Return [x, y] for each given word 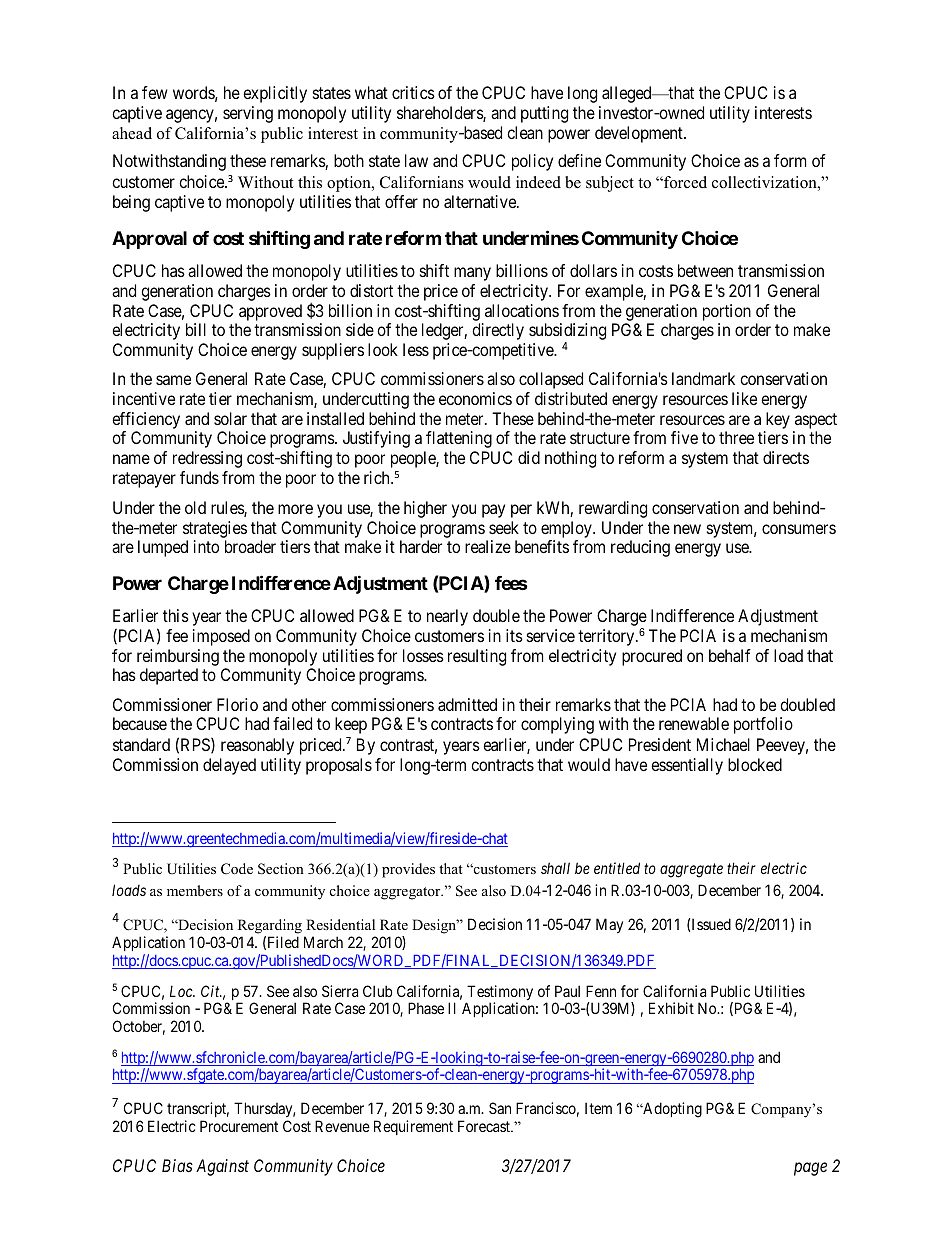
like [744, 398]
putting [544, 114]
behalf [730, 655]
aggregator [408, 893]
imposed [221, 637]
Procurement [239, 1126]
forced [684, 182]
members [195, 890]
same [173, 380]
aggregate [691, 871]
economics [475, 398]
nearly [447, 617]
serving [248, 114]
